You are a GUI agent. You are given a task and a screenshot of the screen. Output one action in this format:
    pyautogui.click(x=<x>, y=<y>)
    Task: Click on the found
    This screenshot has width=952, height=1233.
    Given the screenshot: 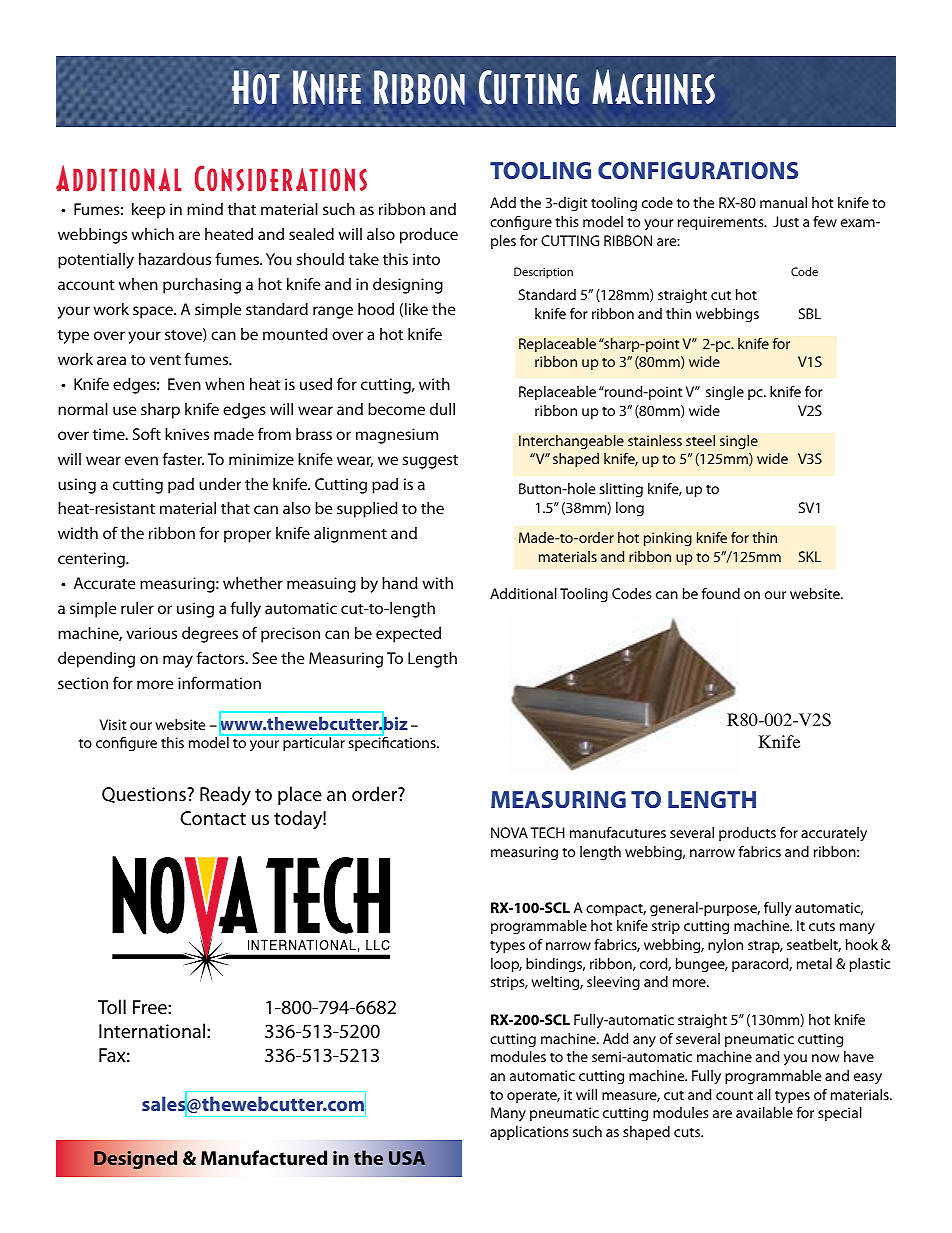 What is the action you would take?
    pyautogui.click(x=721, y=593)
